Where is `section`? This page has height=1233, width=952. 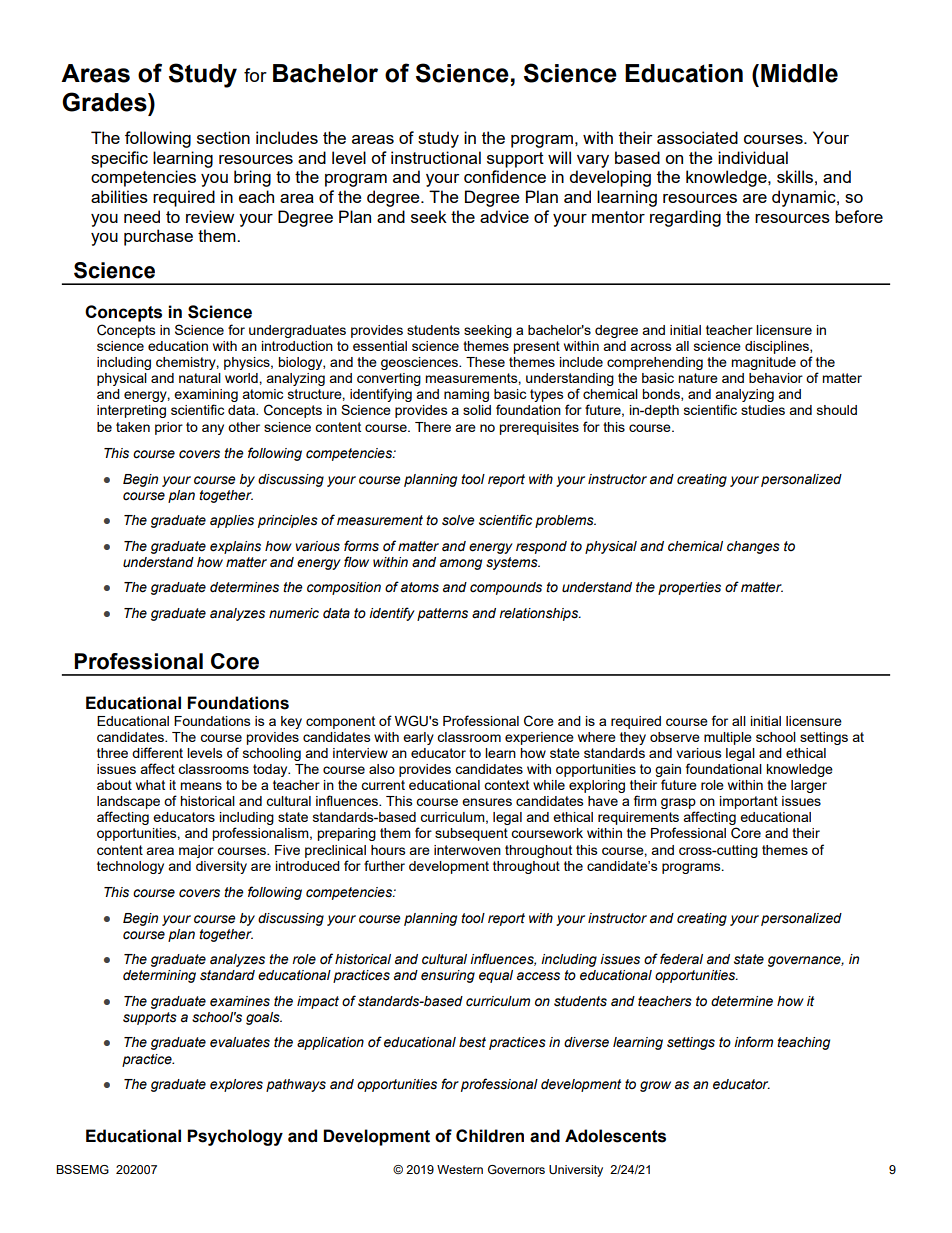 section is located at coordinates (223, 137).
